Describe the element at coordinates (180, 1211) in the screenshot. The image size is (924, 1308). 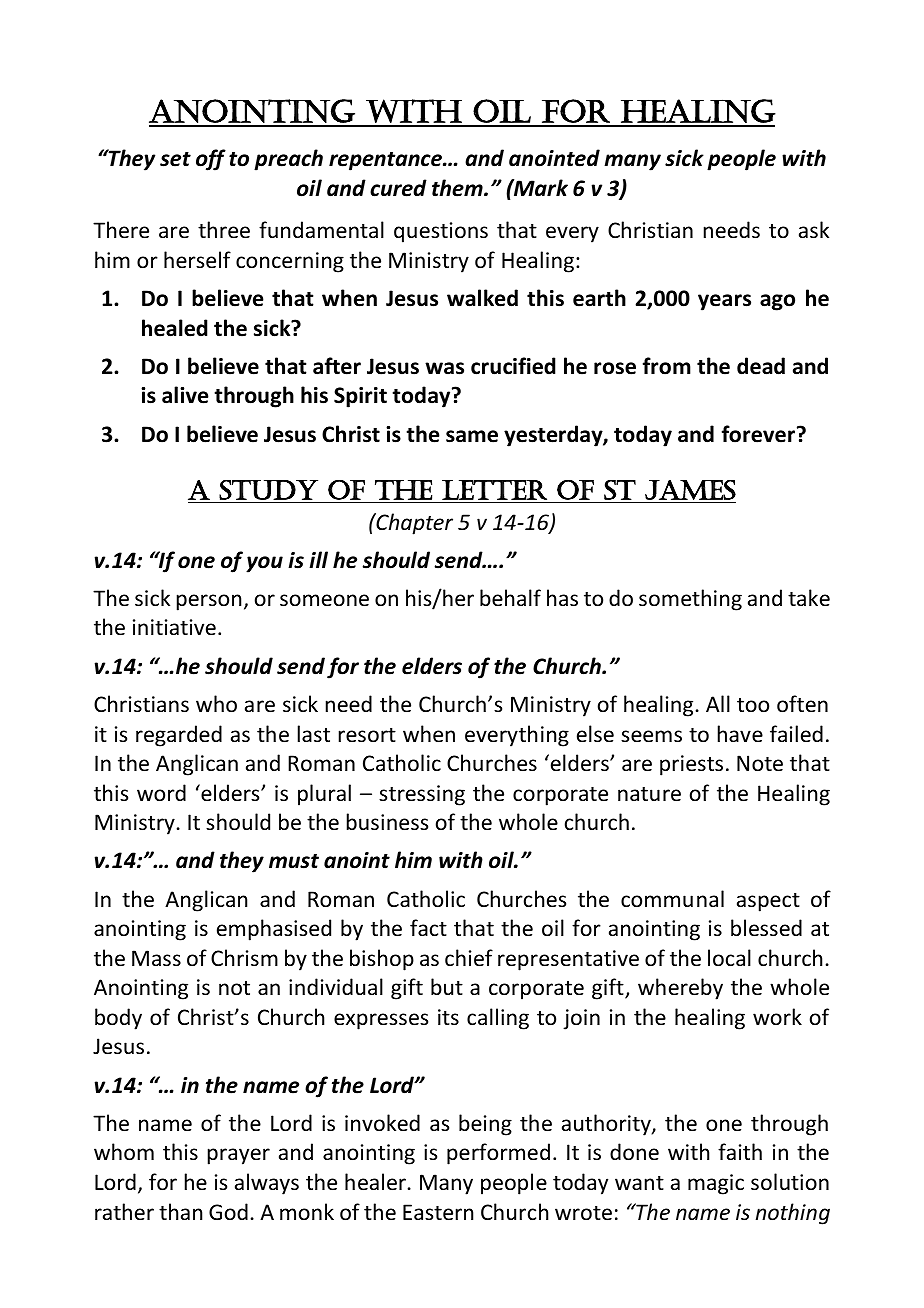
I see `than` at that location.
